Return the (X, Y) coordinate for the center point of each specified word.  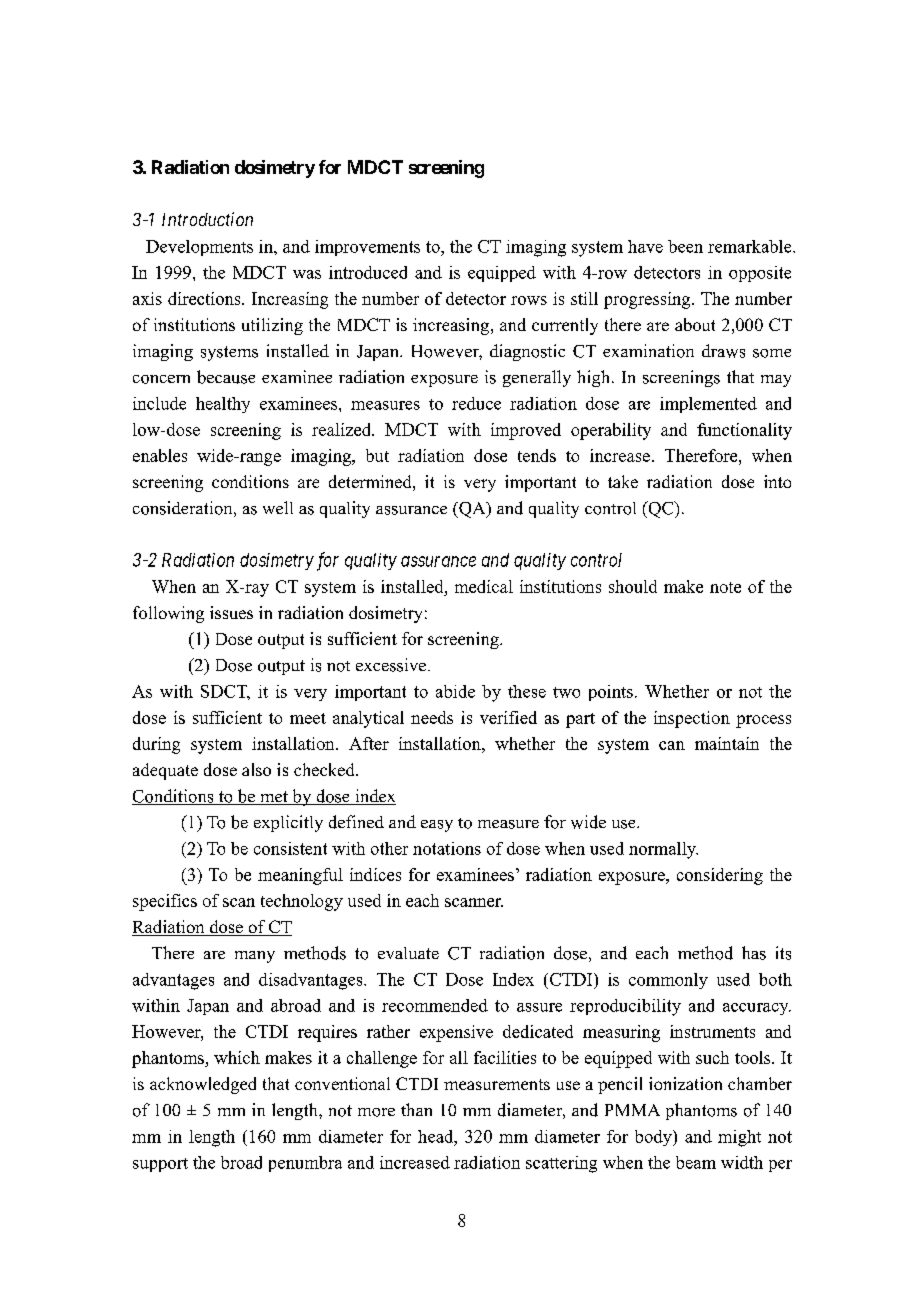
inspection (692, 719)
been (685, 246)
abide (455, 691)
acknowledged (203, 1085)
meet (308, 718)
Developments (199, 248)
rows (529, 300)
